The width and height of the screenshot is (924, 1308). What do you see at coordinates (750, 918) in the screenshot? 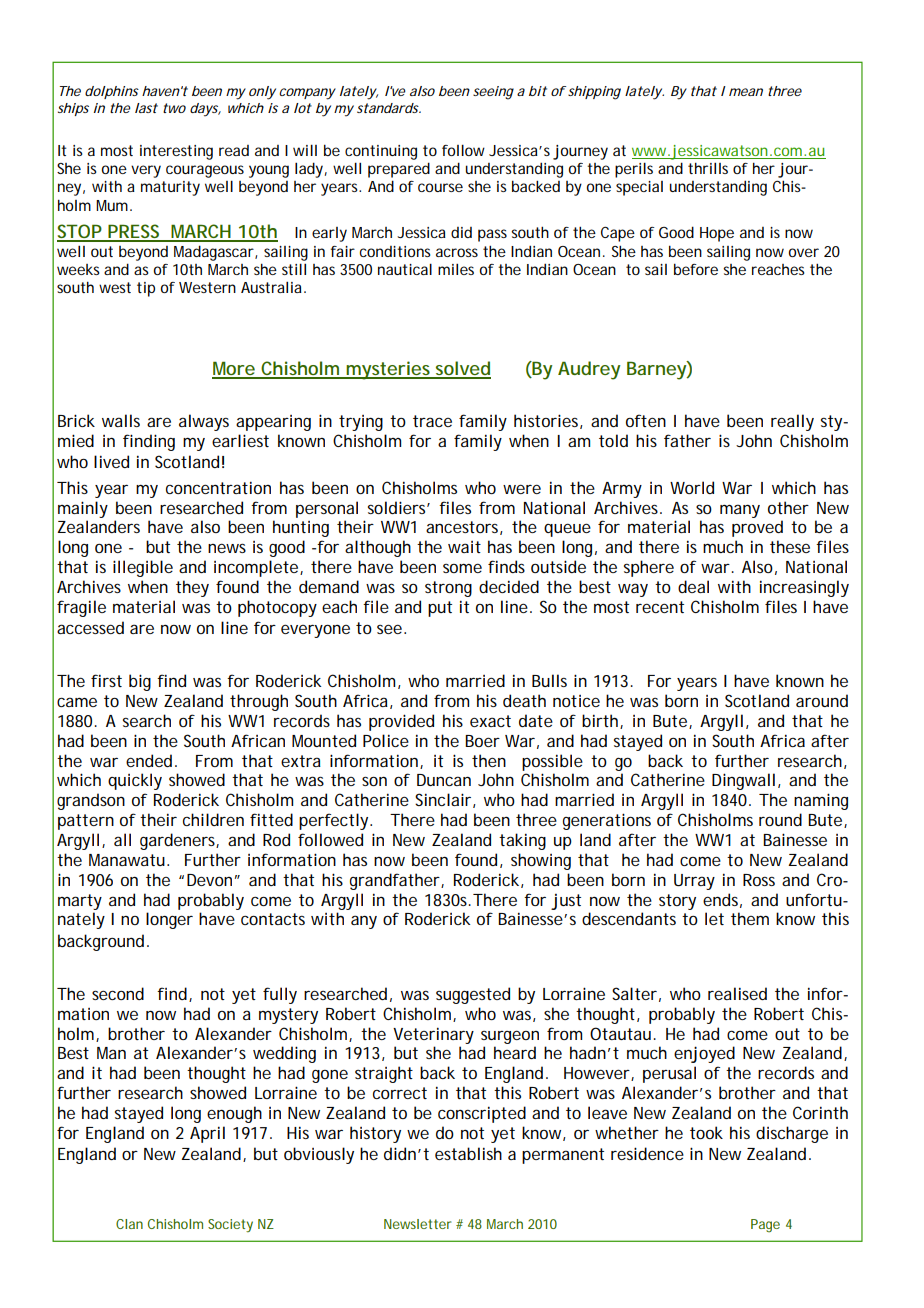
I see `them` at bounding box center [750, 918].
